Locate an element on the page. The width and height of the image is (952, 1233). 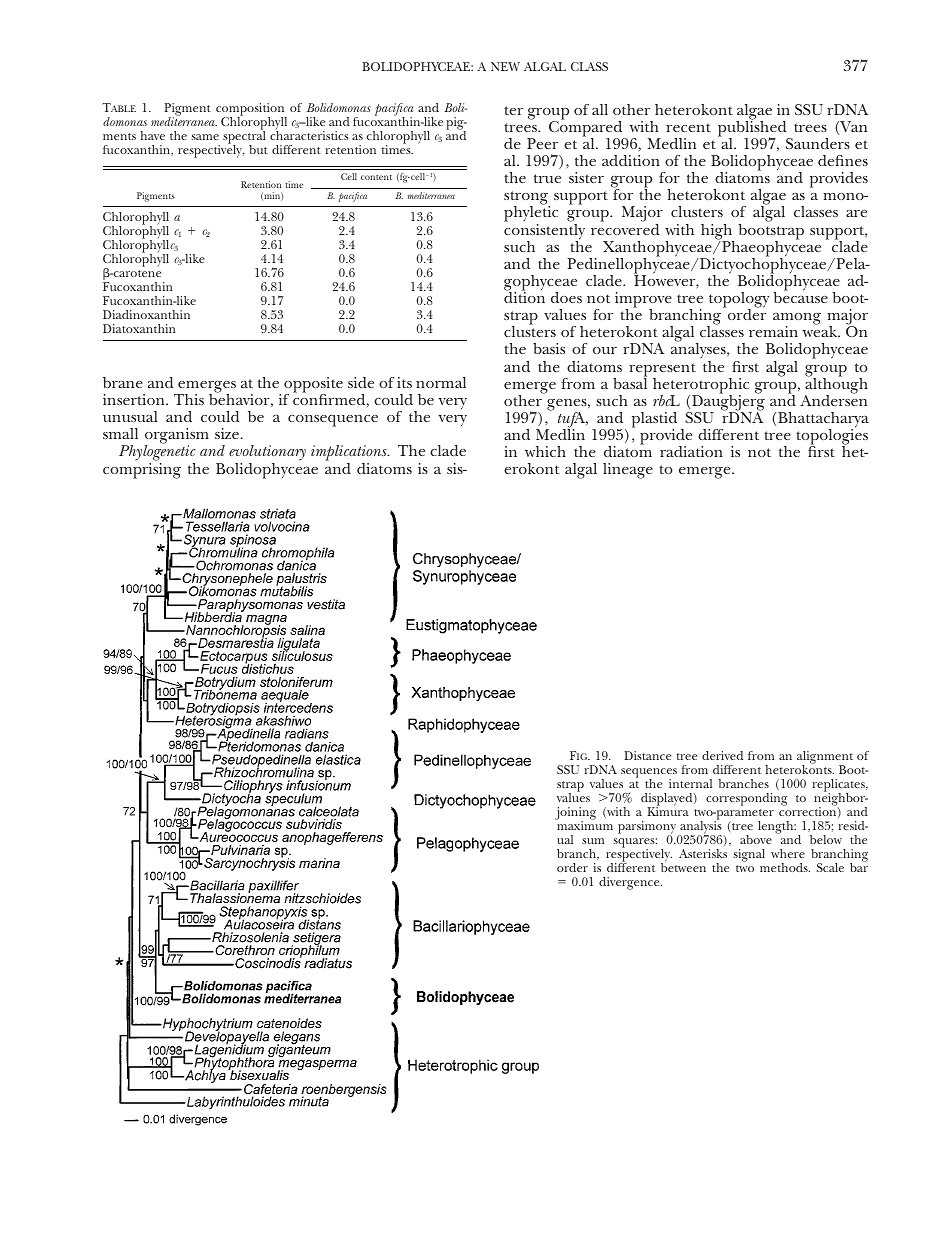
which is located at coordinates (545, 451).
